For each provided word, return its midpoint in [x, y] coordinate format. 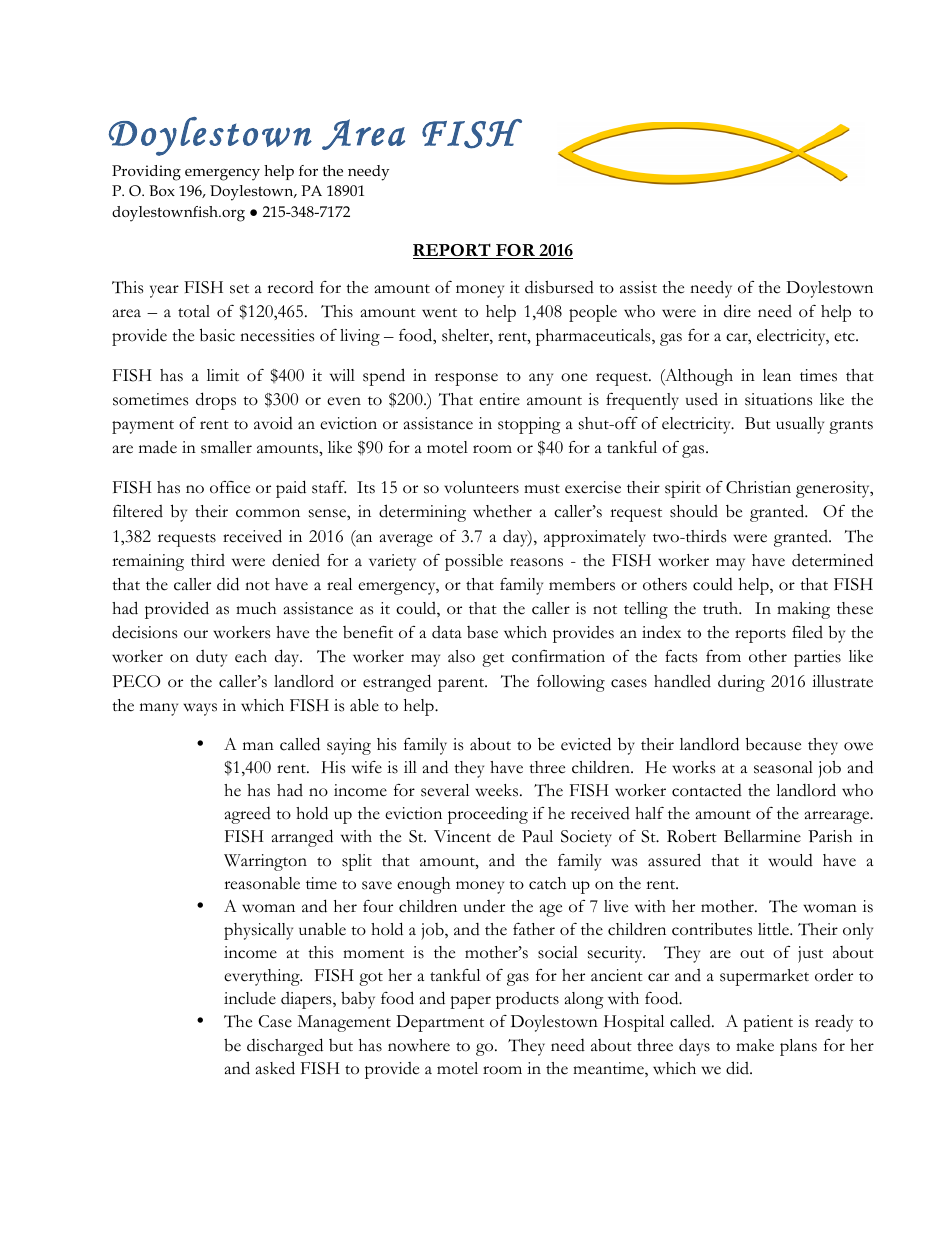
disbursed [559, 287]
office [230, 487]
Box [162, 190]
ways [200, 709]
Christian [758, 487]
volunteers [481, 487]
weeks [498, 790]
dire [737, 311]
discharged [285, 1047]
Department [440, 1023]
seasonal [783, 767]
